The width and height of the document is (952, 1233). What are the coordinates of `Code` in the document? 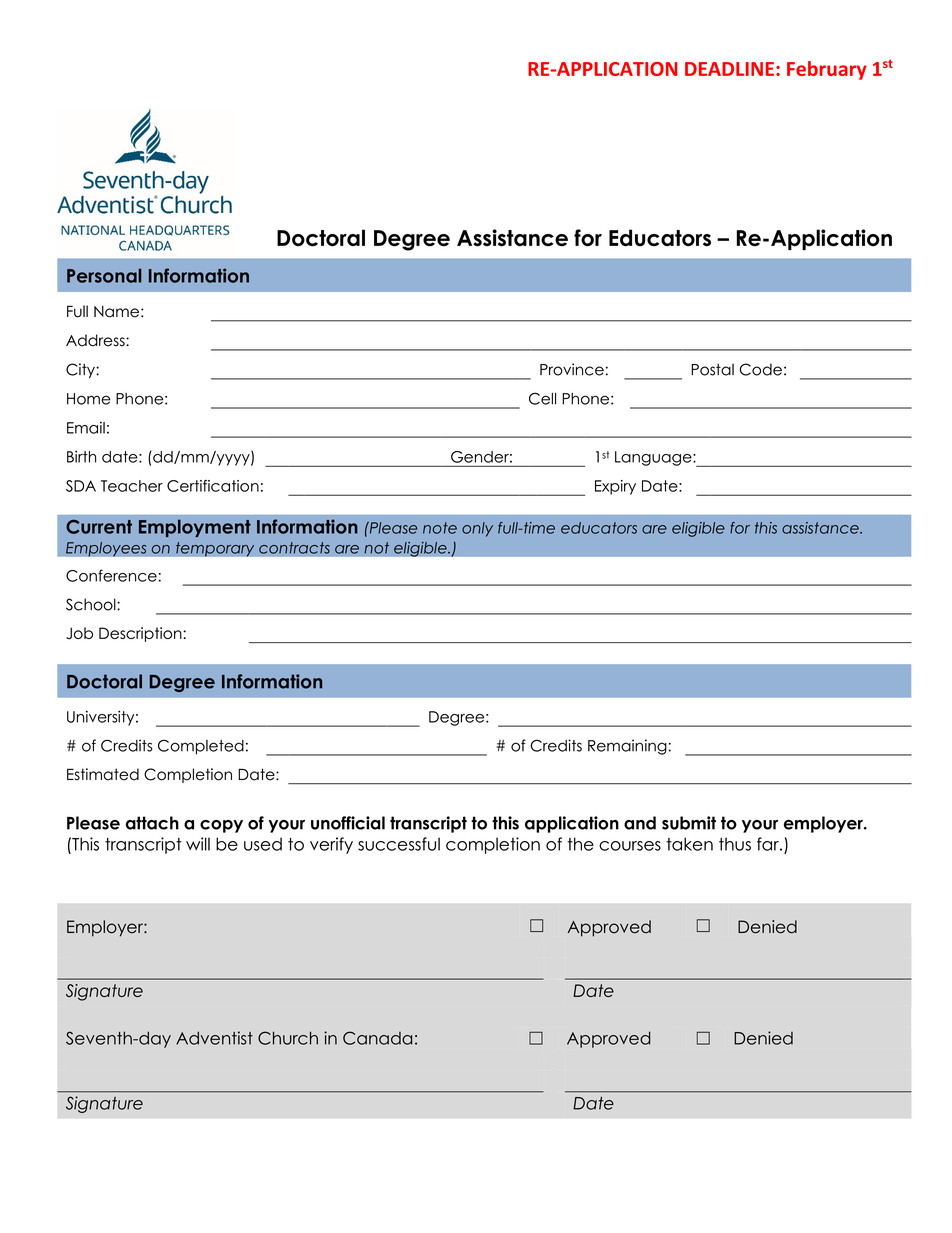 It's located at (760, 369).
